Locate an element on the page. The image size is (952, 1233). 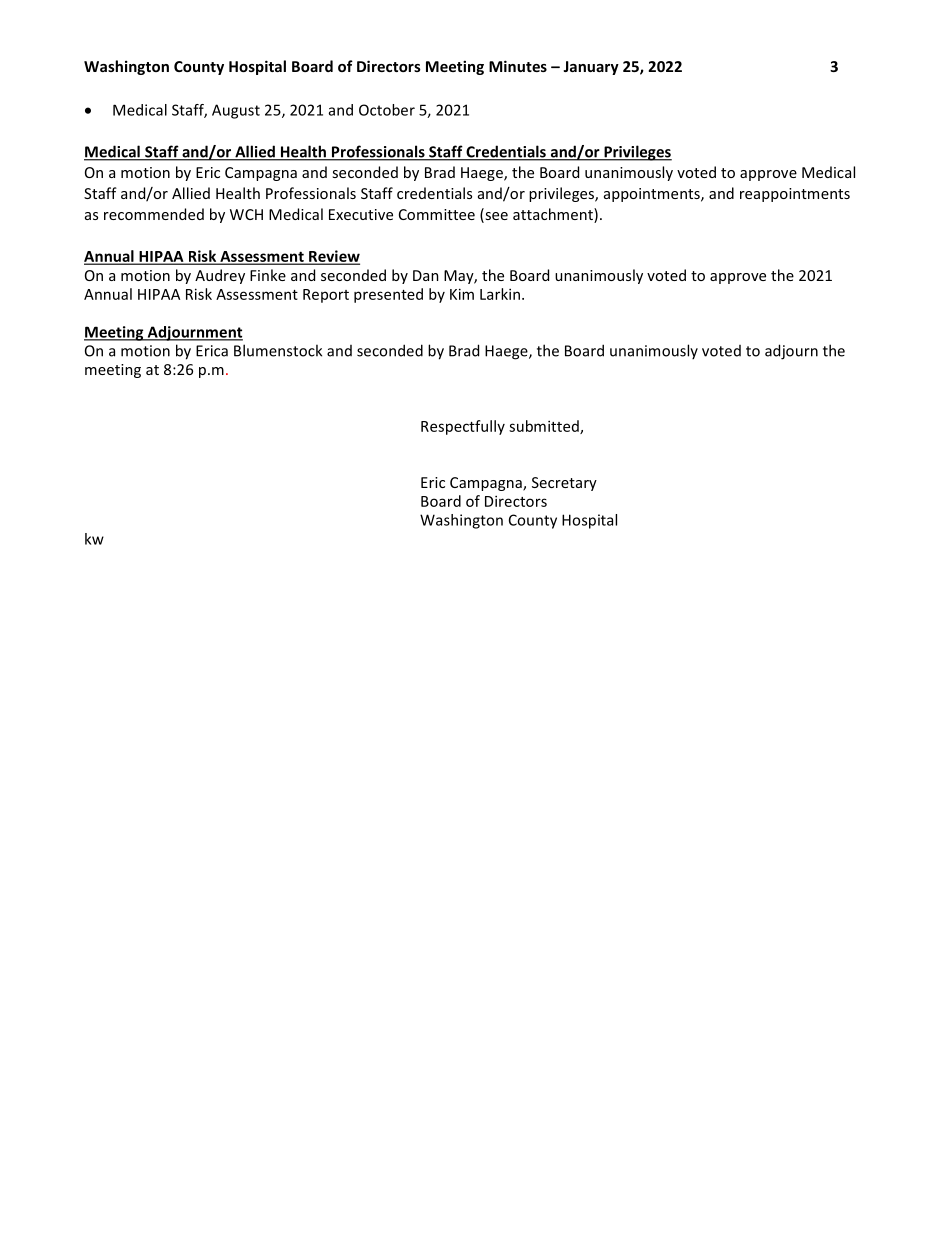
Executive is located at coordinates (361, 214).
